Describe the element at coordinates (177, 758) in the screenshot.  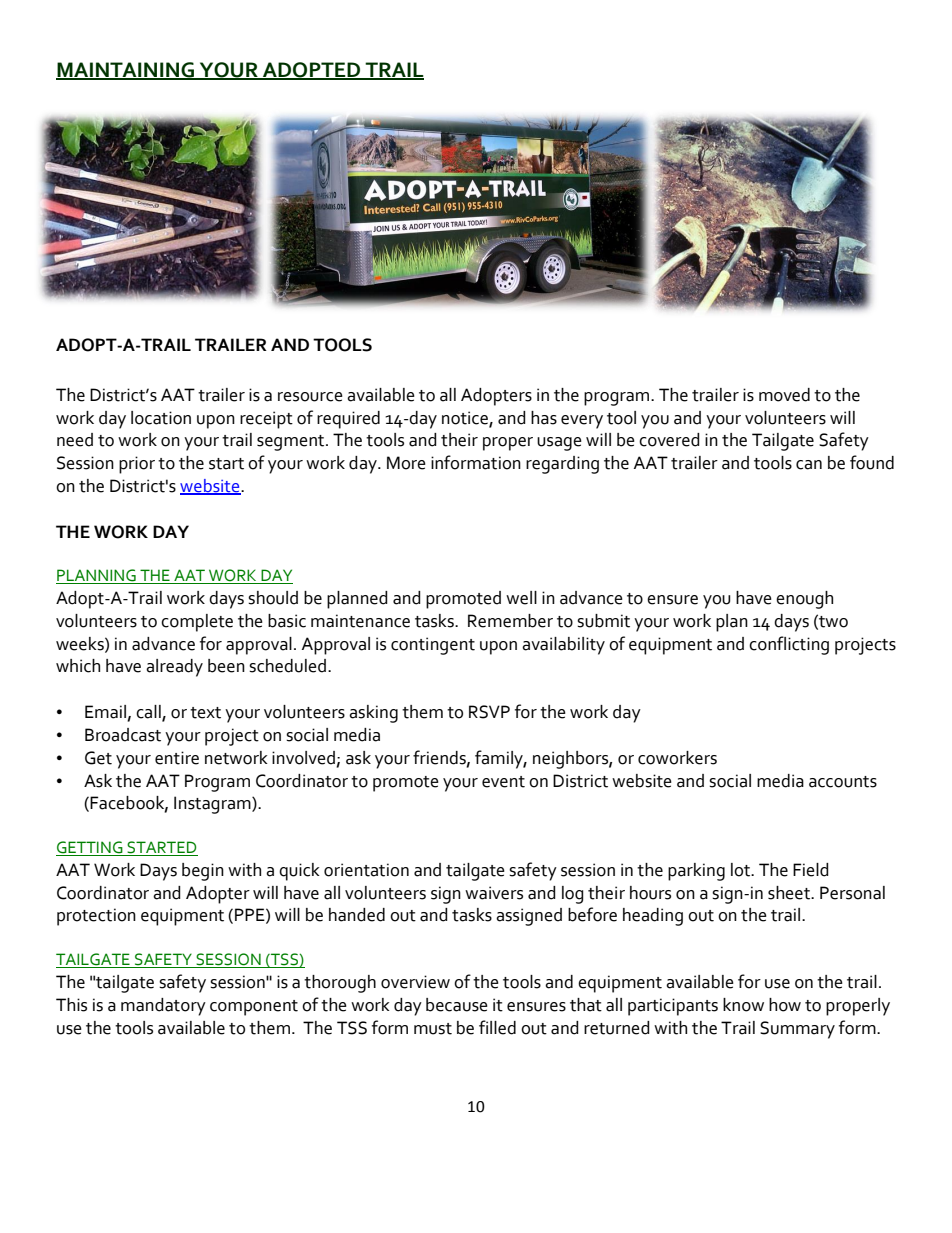
I see `entire` at that location.
